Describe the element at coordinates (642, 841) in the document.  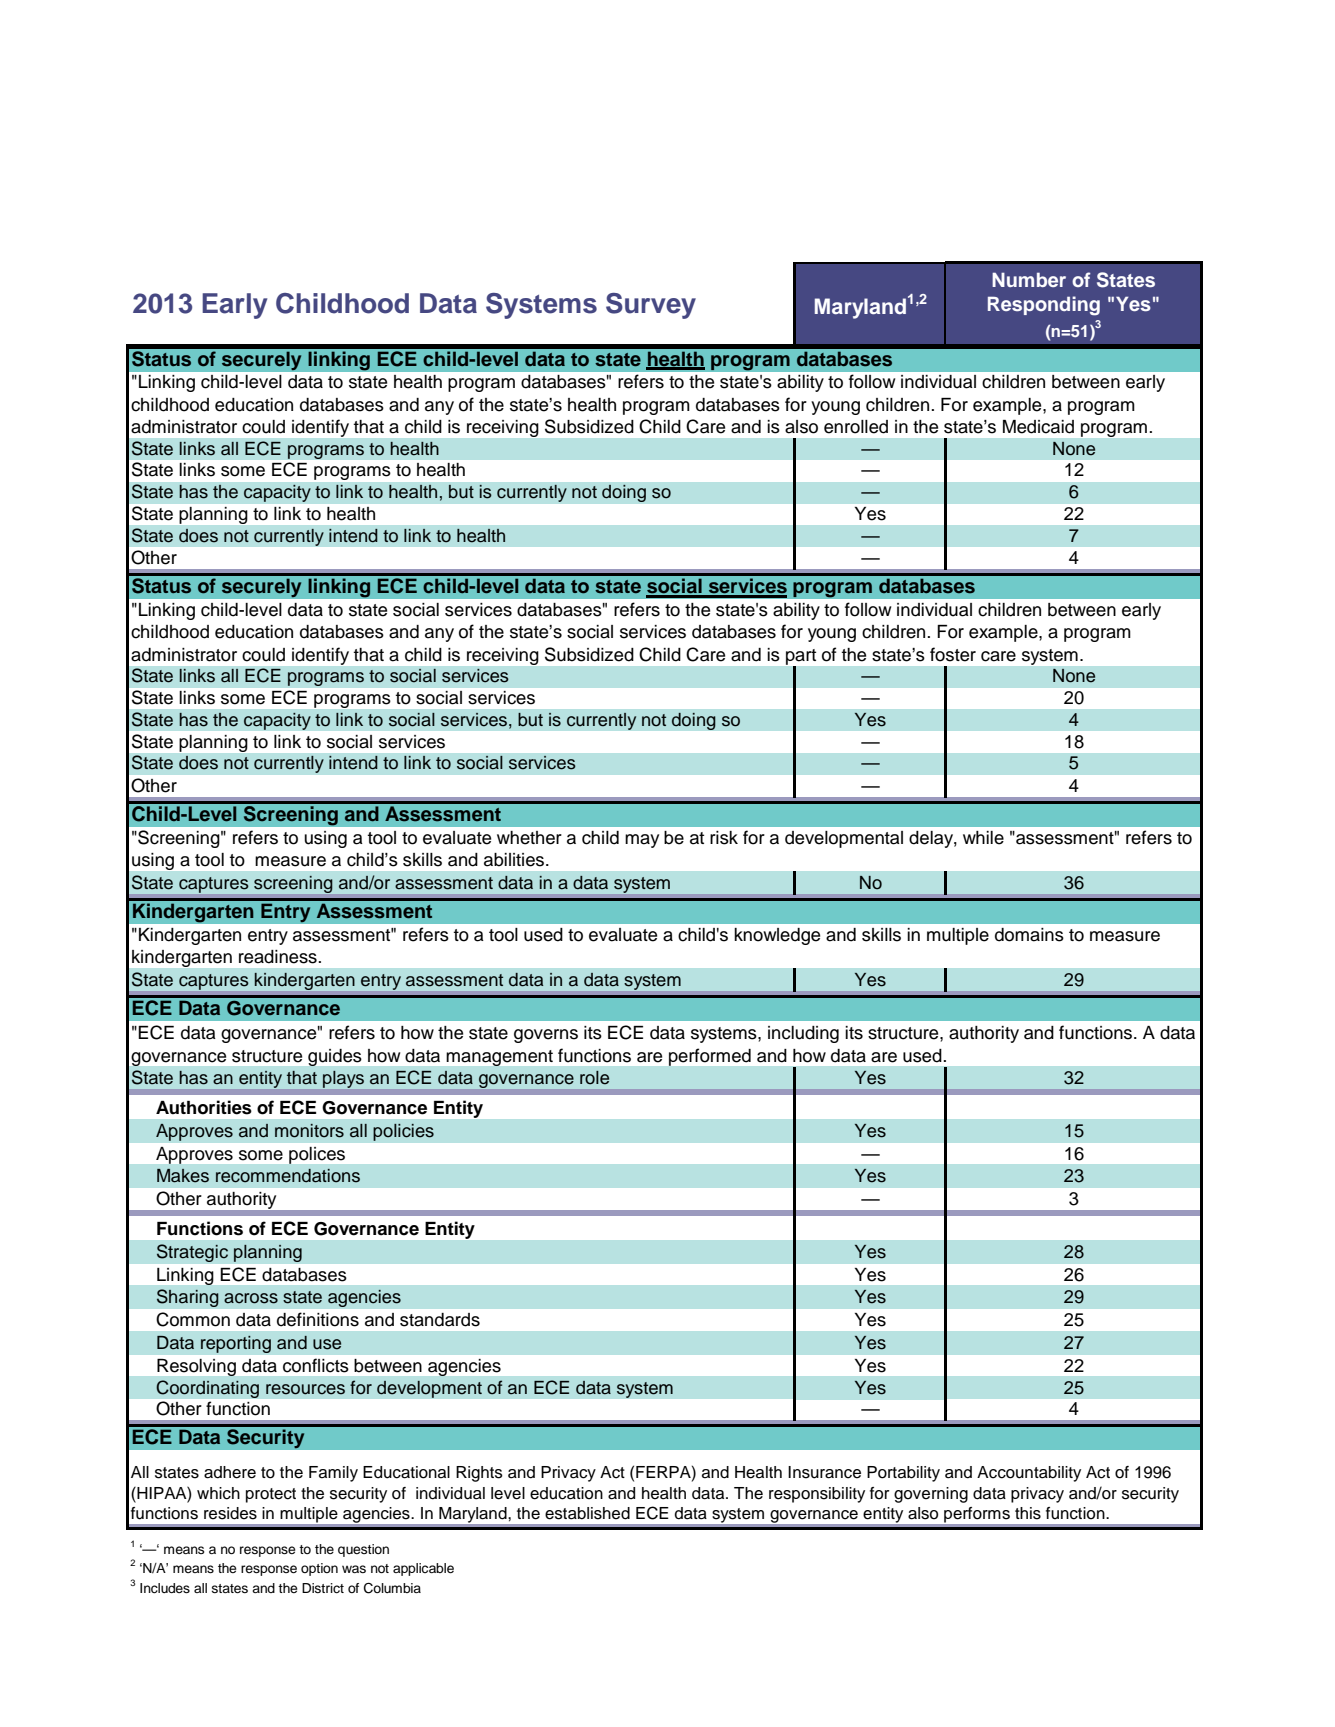
I see `may` at that location.
